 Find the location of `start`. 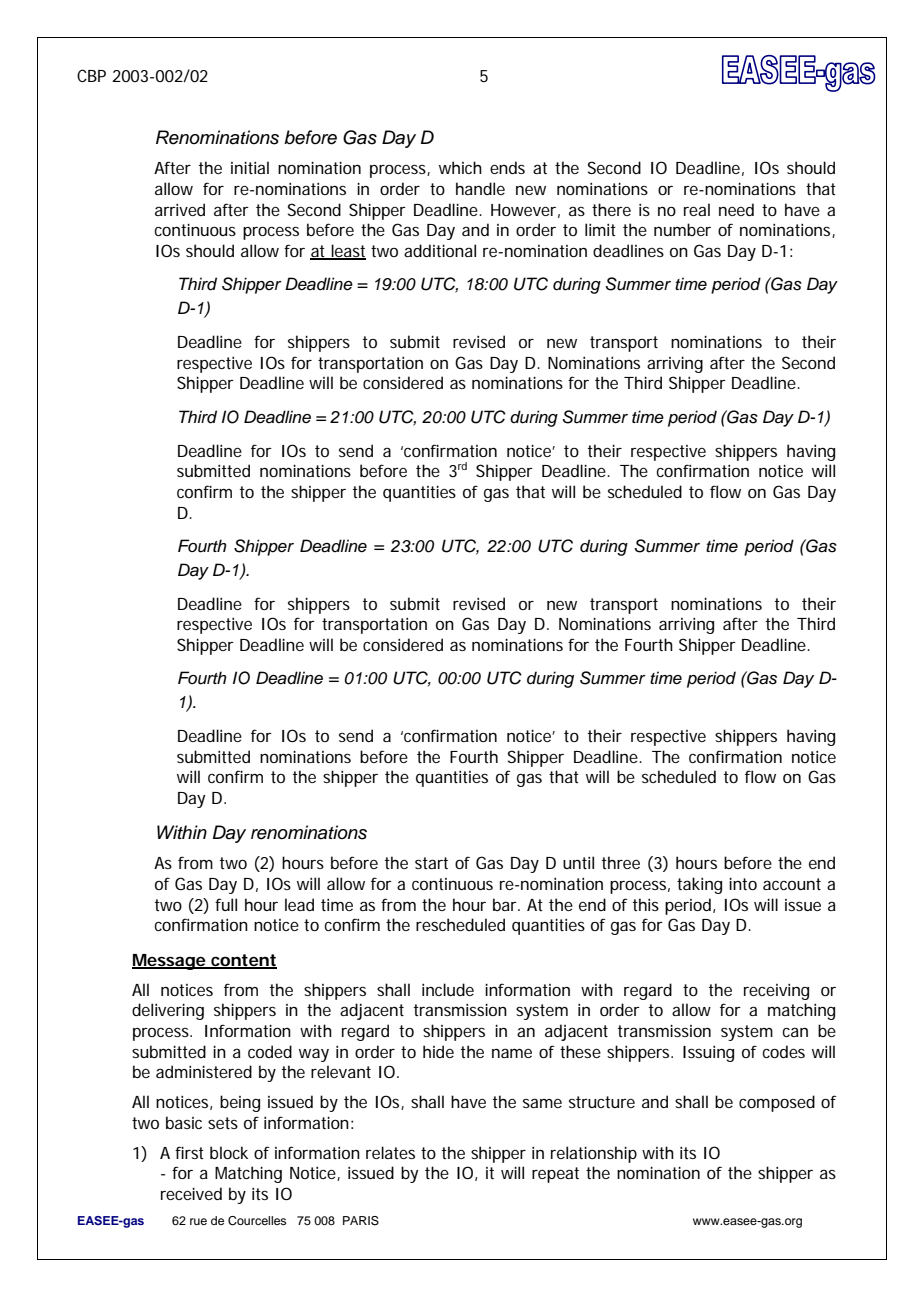

start is located at coordinates (431, 863).
